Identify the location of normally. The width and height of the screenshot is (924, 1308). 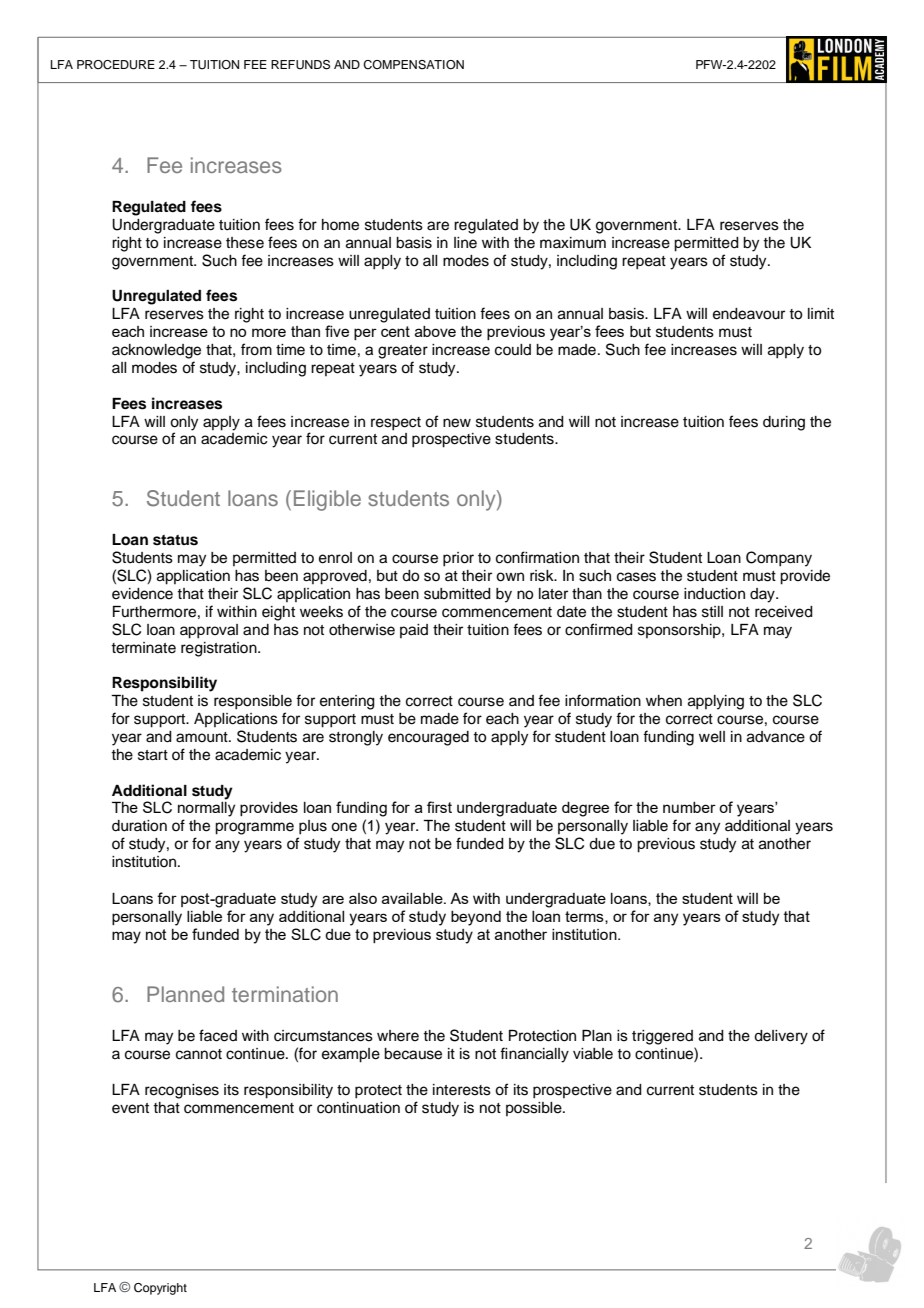
(206, 809).
